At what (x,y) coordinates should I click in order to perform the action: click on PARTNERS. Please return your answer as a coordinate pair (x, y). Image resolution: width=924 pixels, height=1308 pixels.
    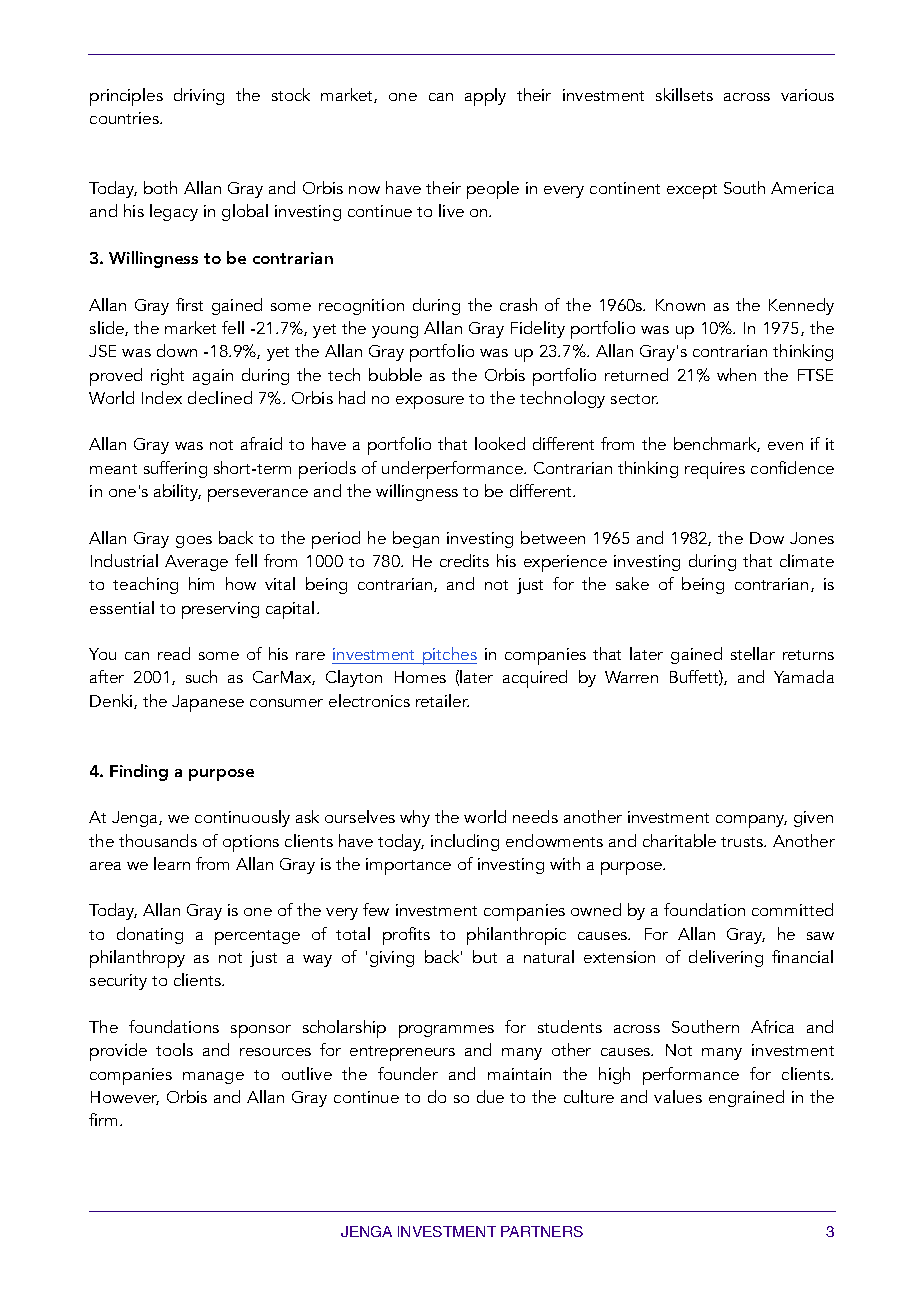
    Looking at the image, I should click on (542, 1231).
